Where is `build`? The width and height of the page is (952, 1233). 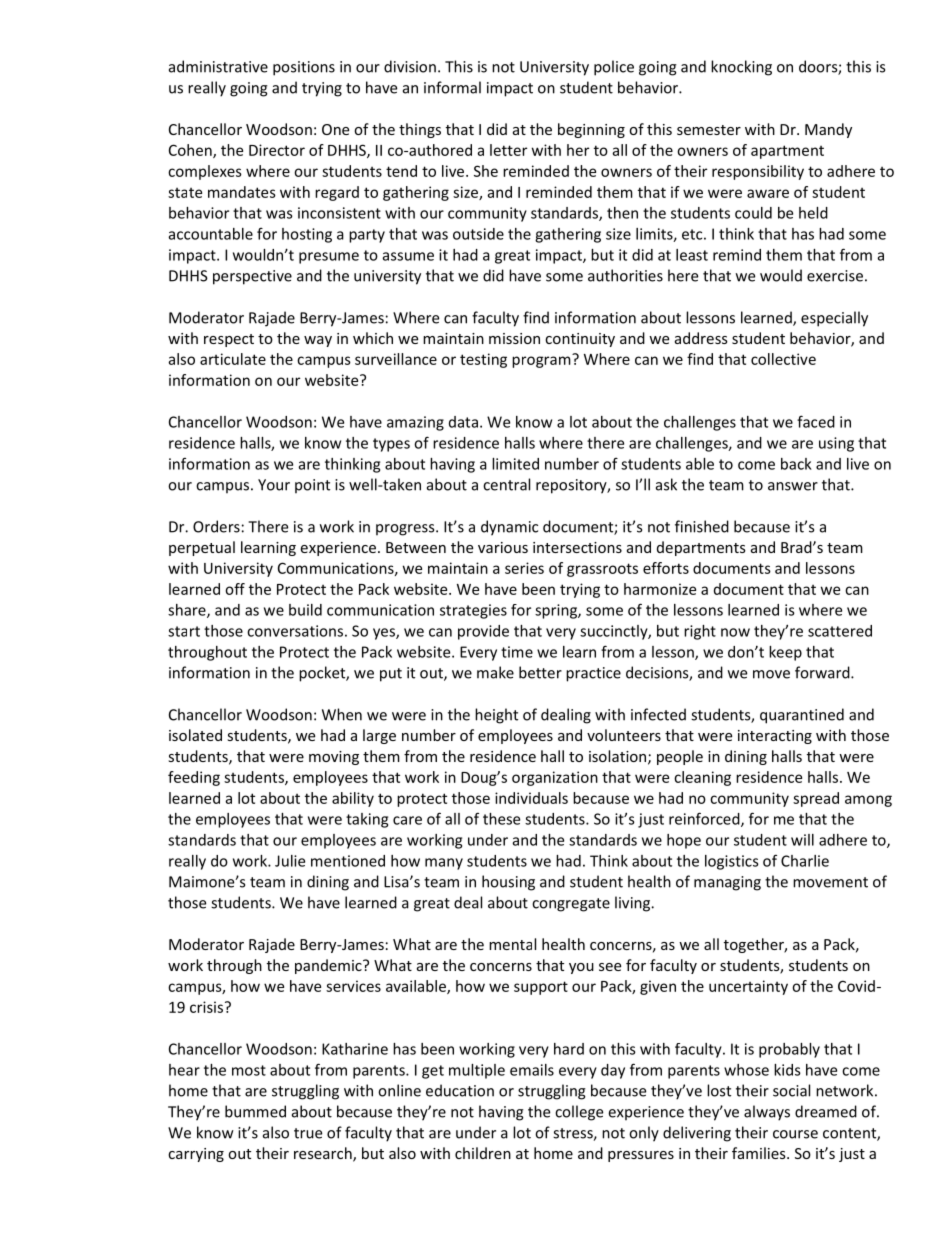
build is located at coordinates (305, 610).
